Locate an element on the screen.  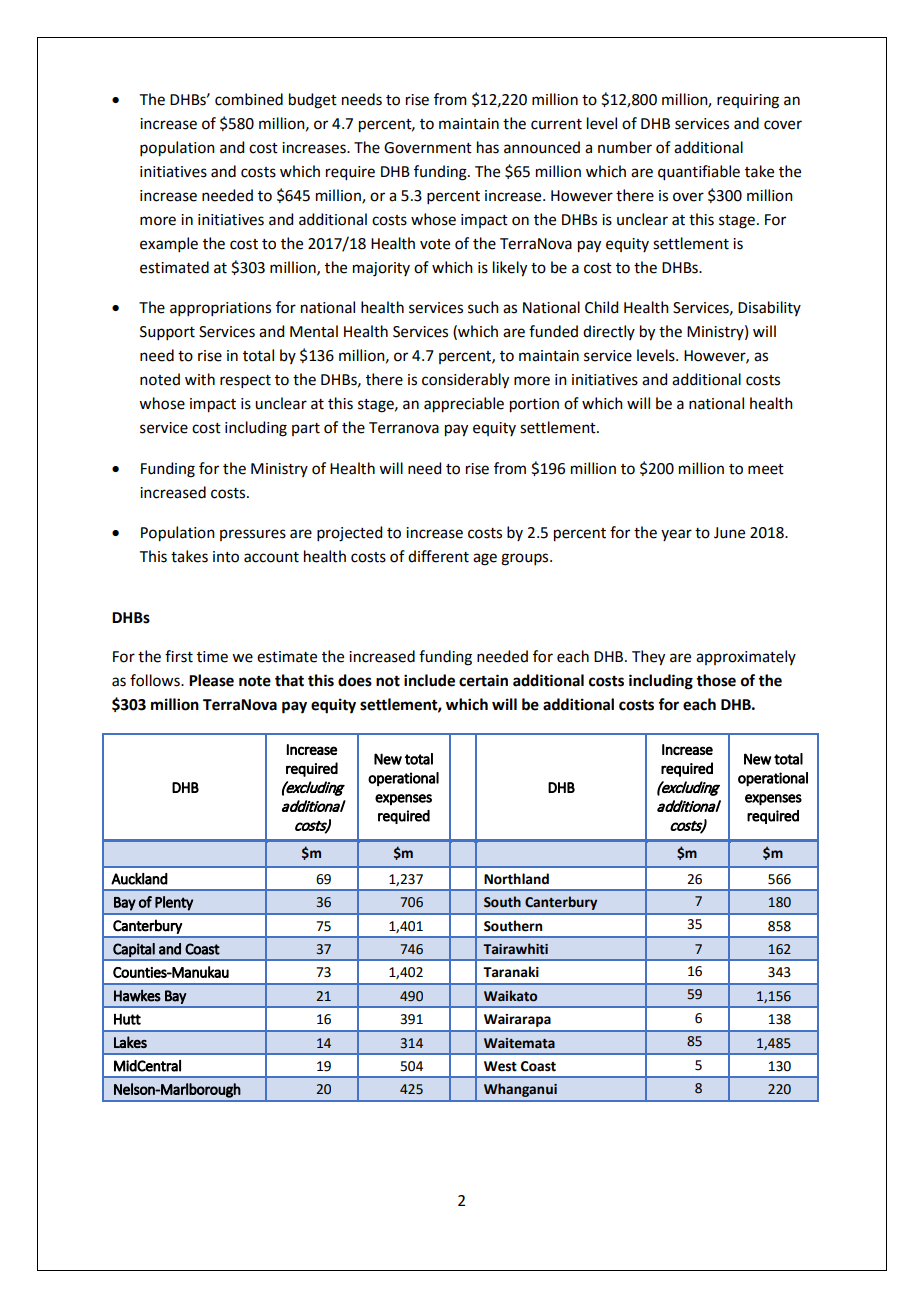
Lakes is located at coordinates (130, 1042).
